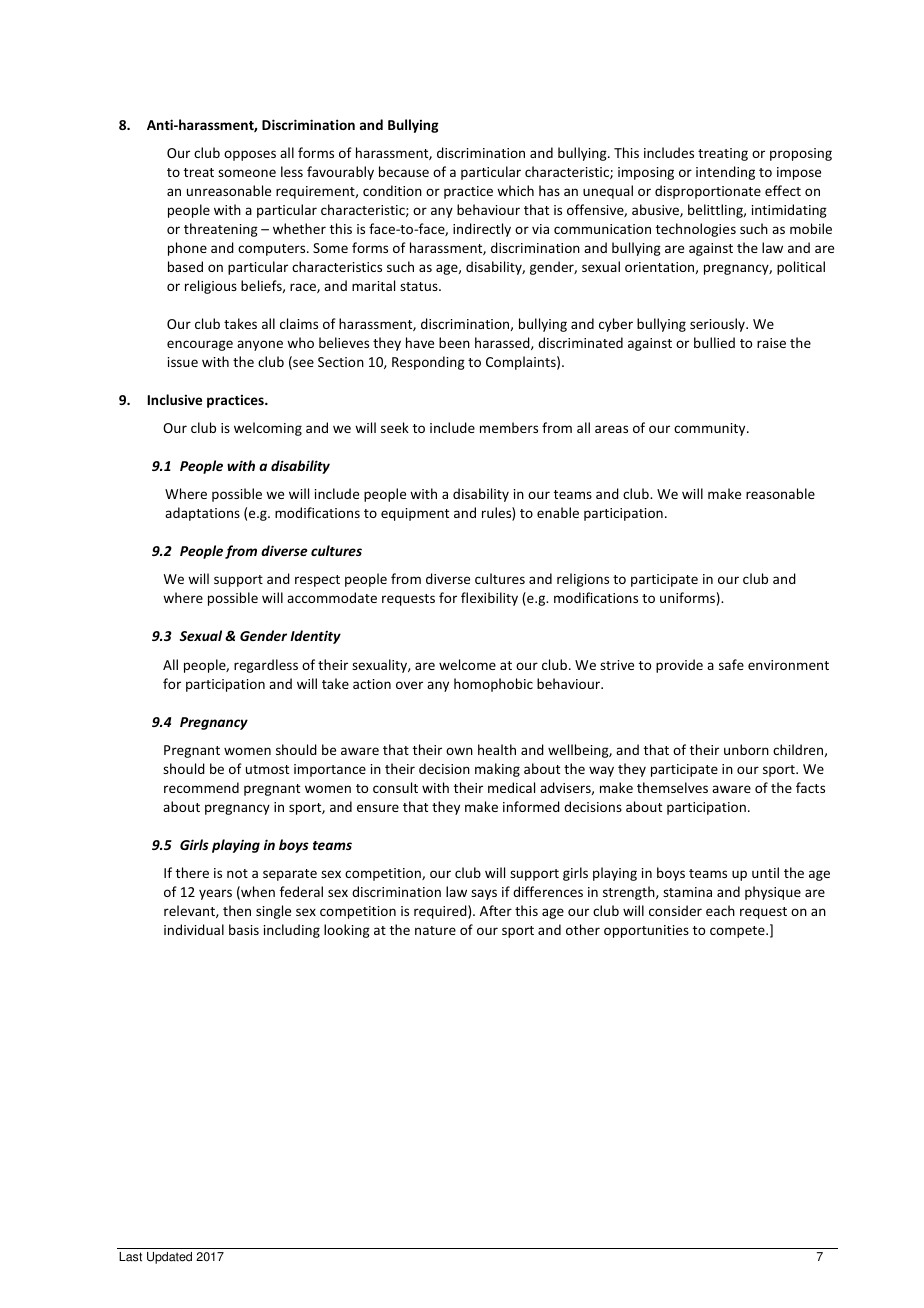 This screenshot has width=924, height=1308. Describe the element at coordinates (221, 230) in the screenshot. I see `threatening` at that location.
